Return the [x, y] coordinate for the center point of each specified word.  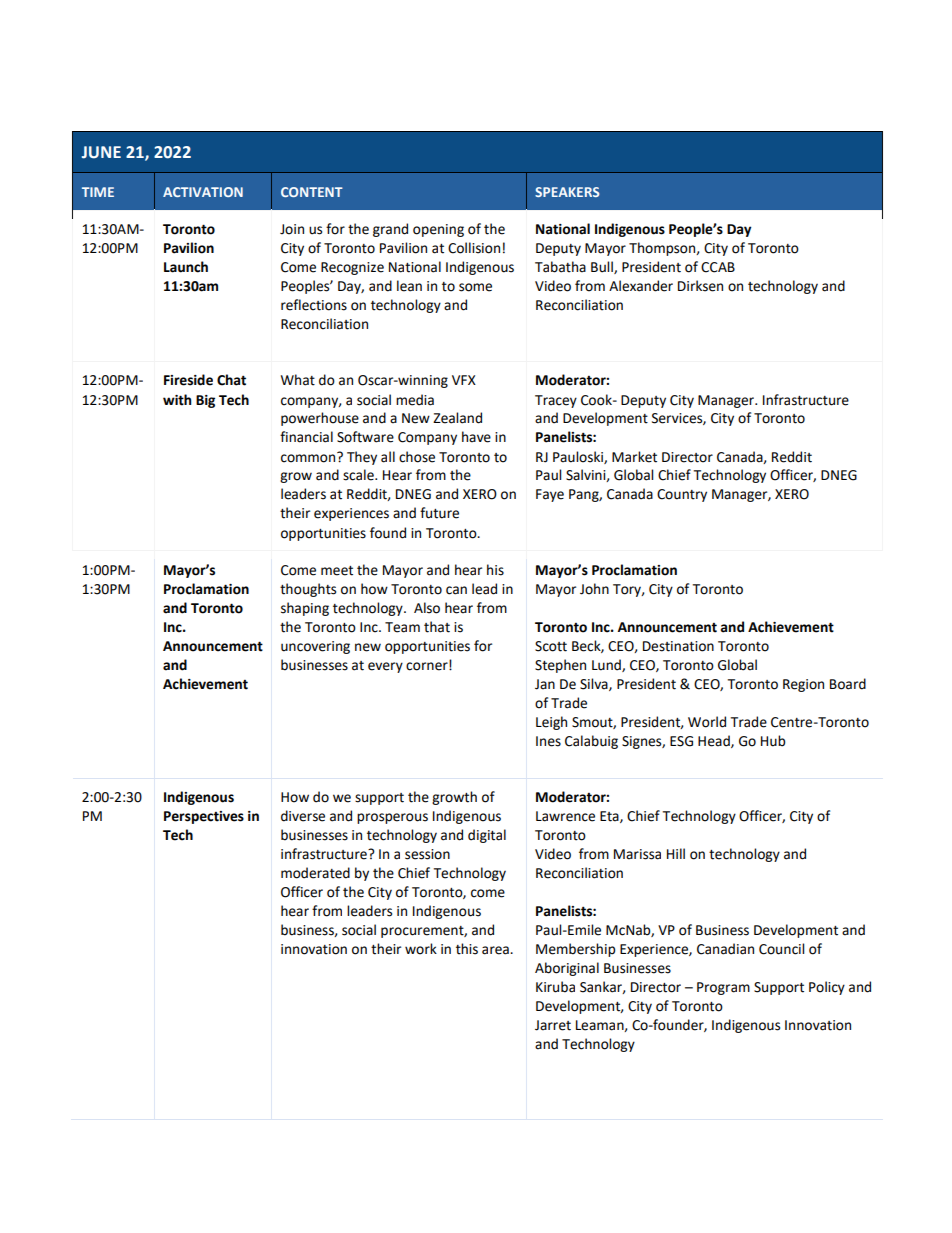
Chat [231, 380]
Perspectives [204, 817]
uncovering [315, 647]
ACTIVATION [203, 192]
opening [438, 230]
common [309, 457]
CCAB [718, 267]
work [421, 949]
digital [487, 836]
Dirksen [700, 286]
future [439, 513]
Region [803, 685]
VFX [464, 380]
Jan [545, 684]
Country [682, 495]
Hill [676, 853]
